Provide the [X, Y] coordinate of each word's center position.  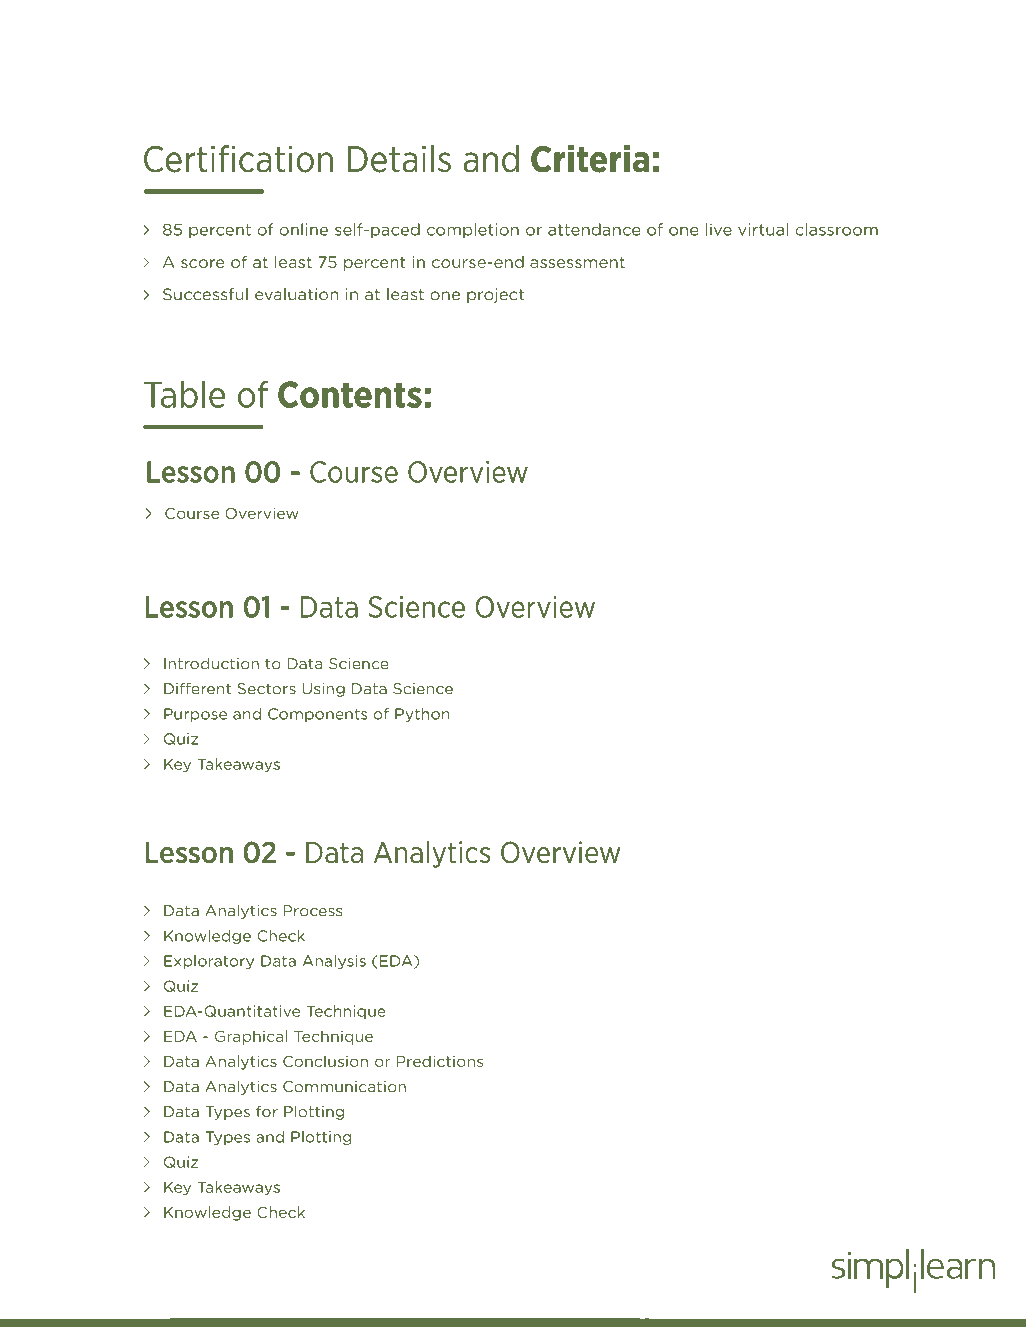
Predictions [440, 1061]
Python [422, 715]
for [267, 1111]
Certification [238, 159]
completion [473, 230]
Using [323, 690]
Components [317, 715]
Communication [344, 1087]
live [719, 229]
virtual [763, 229]
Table [184, 394]
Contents [350, 394]
